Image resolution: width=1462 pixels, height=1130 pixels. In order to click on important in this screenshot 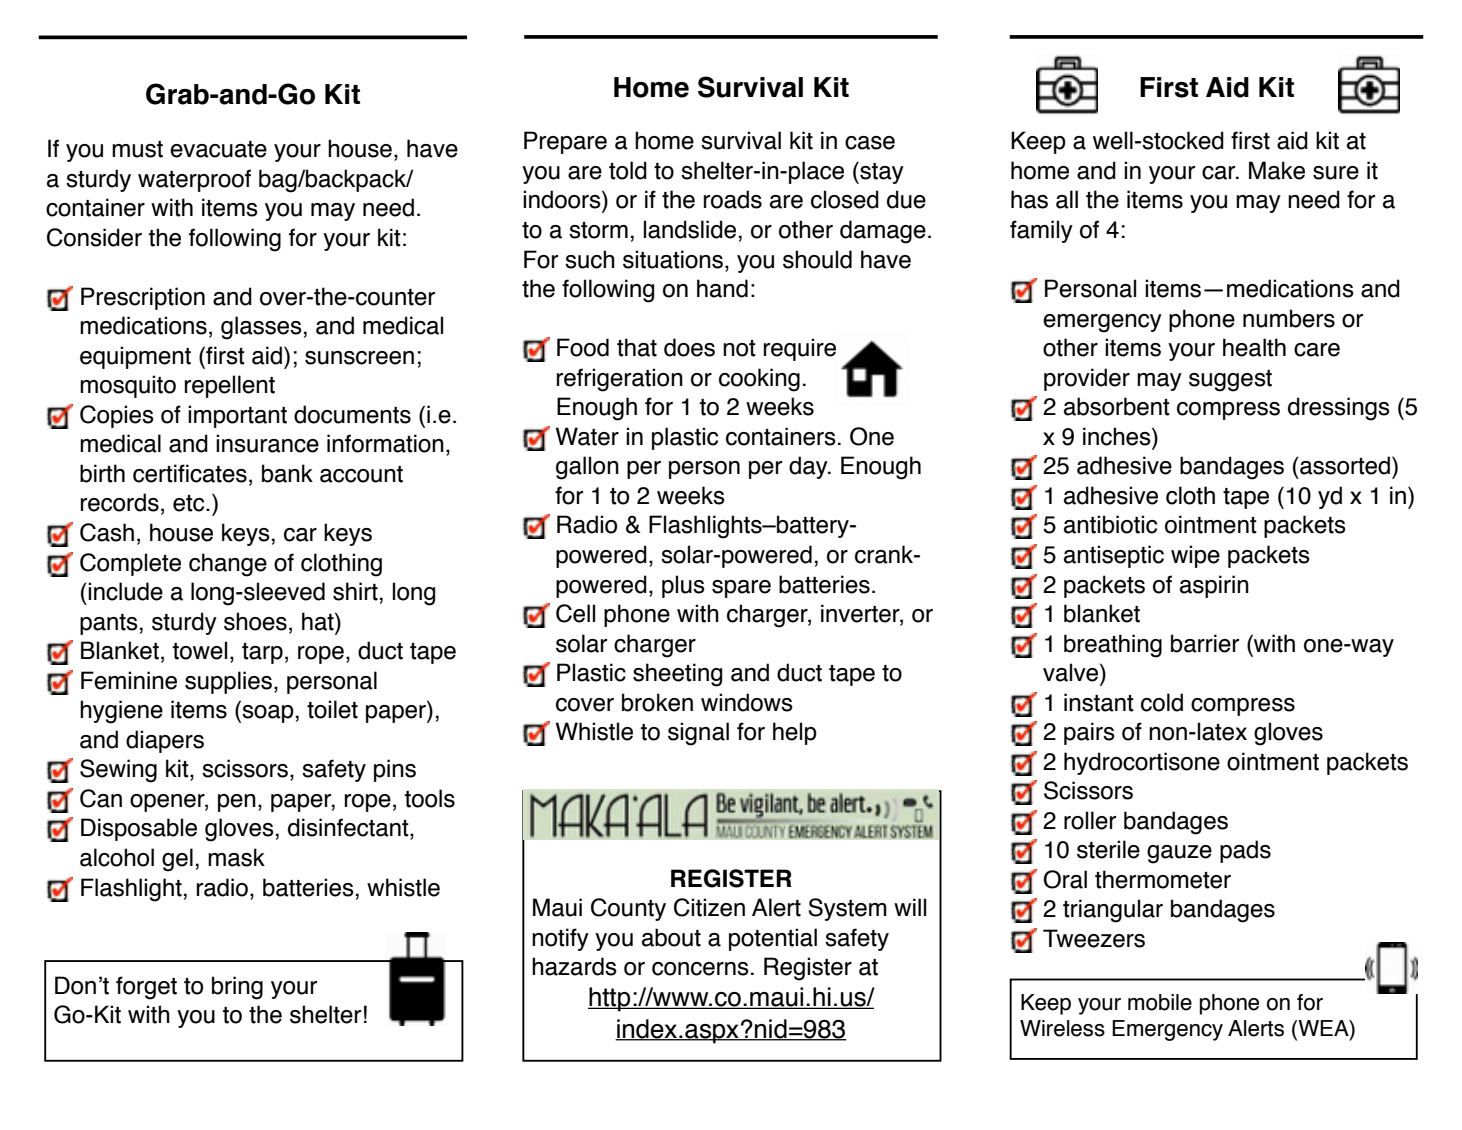, I will do `click(237, 416)`.
